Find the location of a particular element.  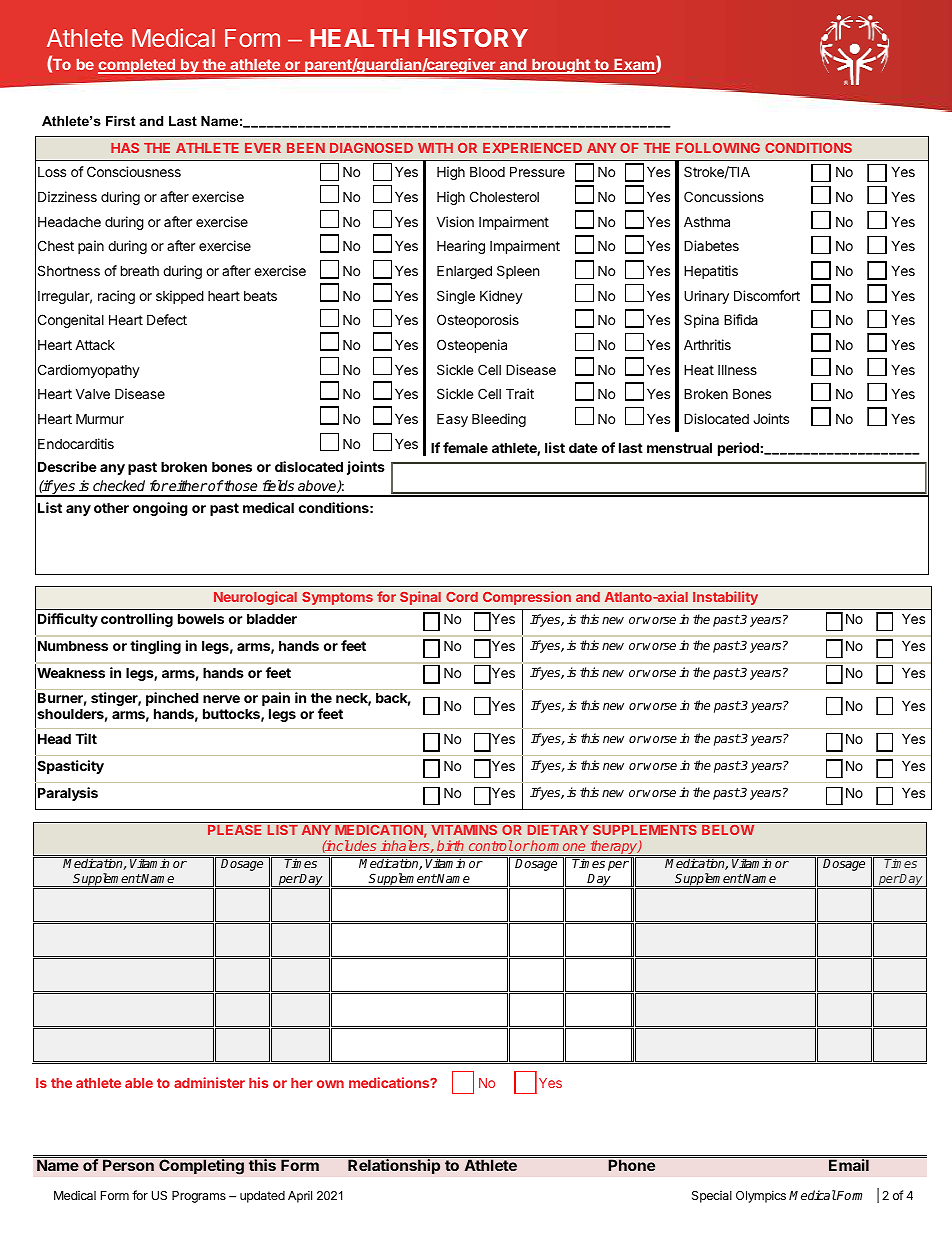

Osteopenia is located at coordinates (472, 346).
